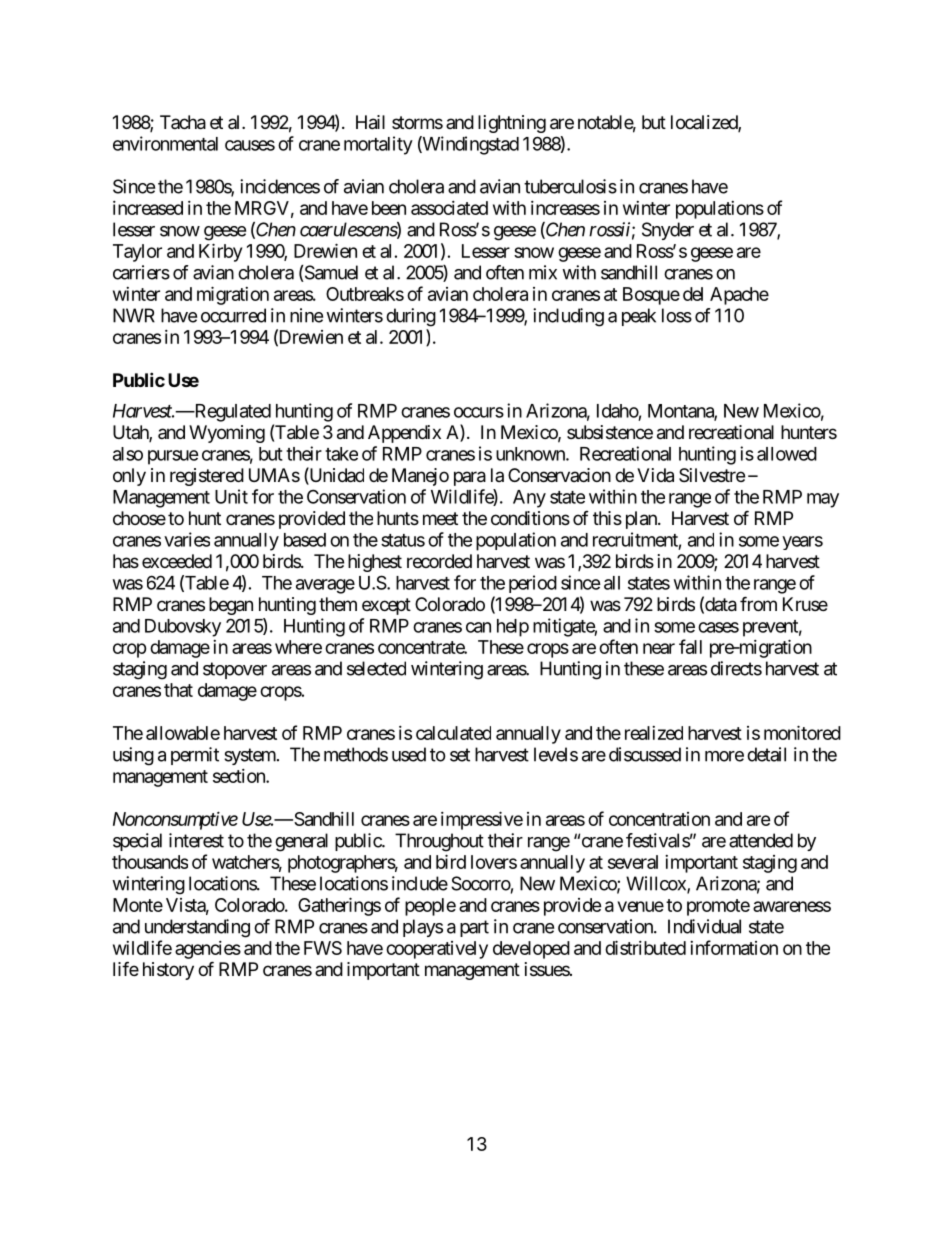  Describe the element at coordinates (404, 434) in the screenshot. I see `Appendix` at that location.
